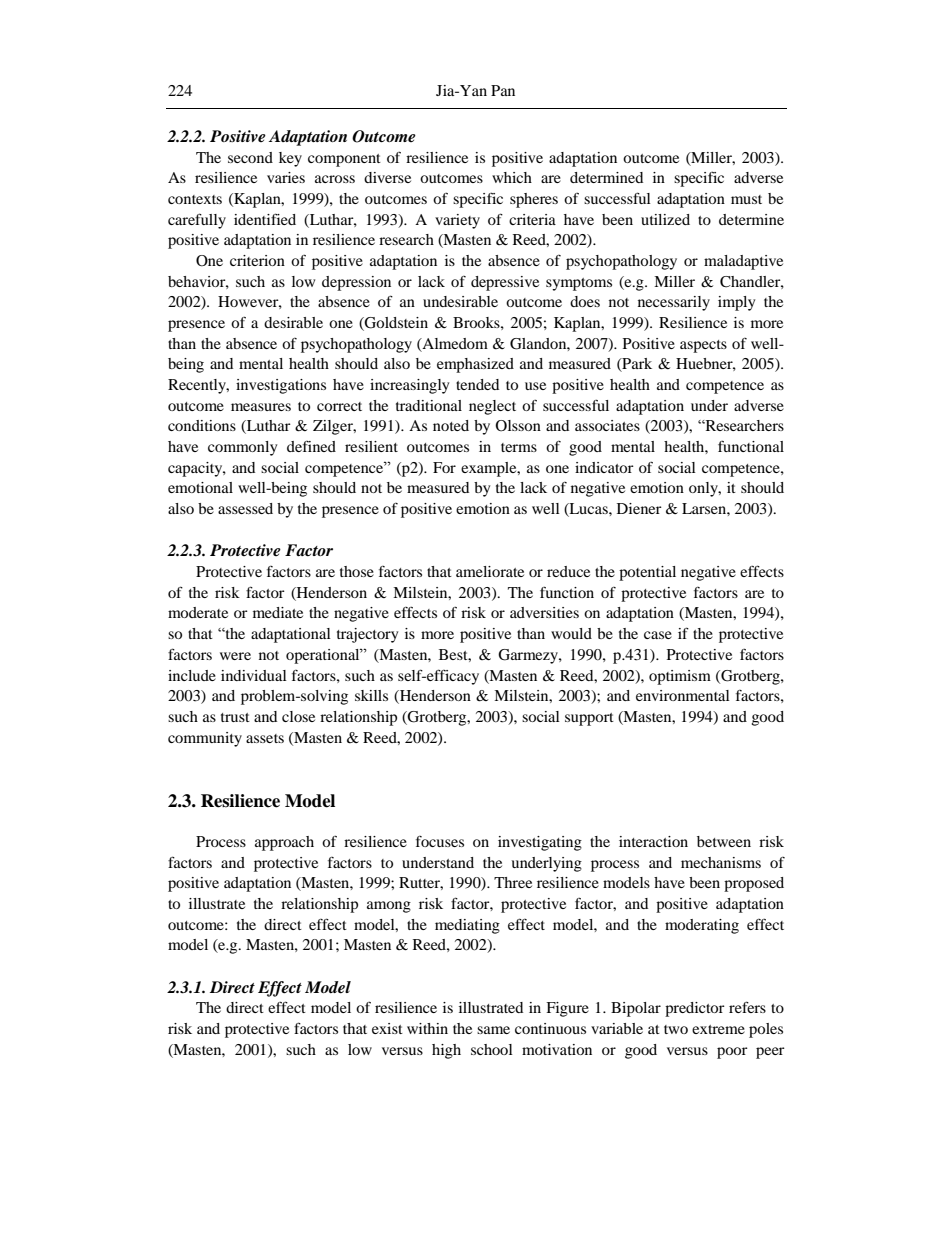 The height and width of the image is (1233, 952). I want to click on optimism, so click(680, 677).
